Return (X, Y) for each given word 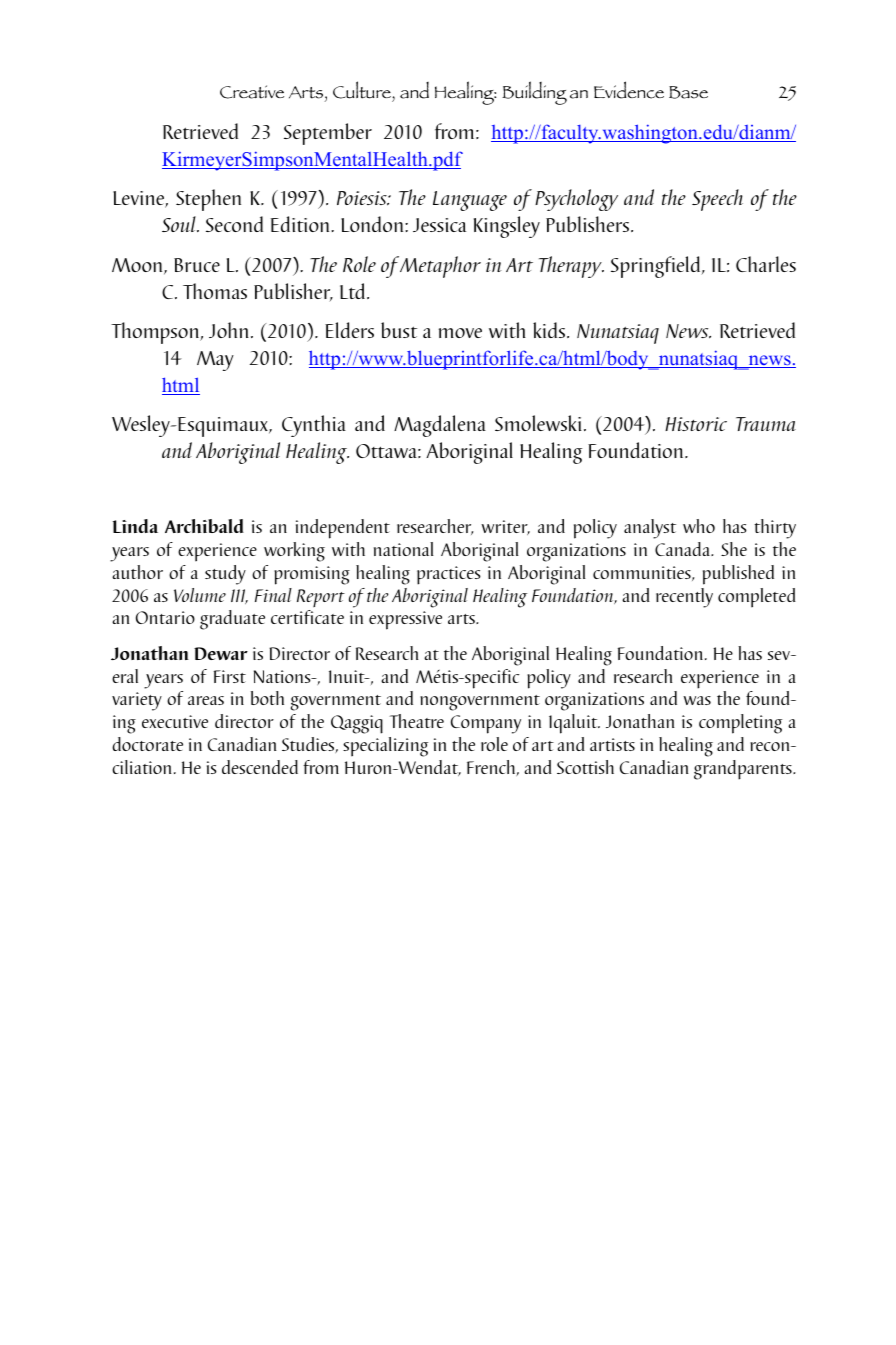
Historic (696, 424)
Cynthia (314, 426)
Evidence (629, 90)
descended (260, 767)
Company (486, 724)
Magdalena (440, 426)
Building (534, 93)
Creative (252, 92)
